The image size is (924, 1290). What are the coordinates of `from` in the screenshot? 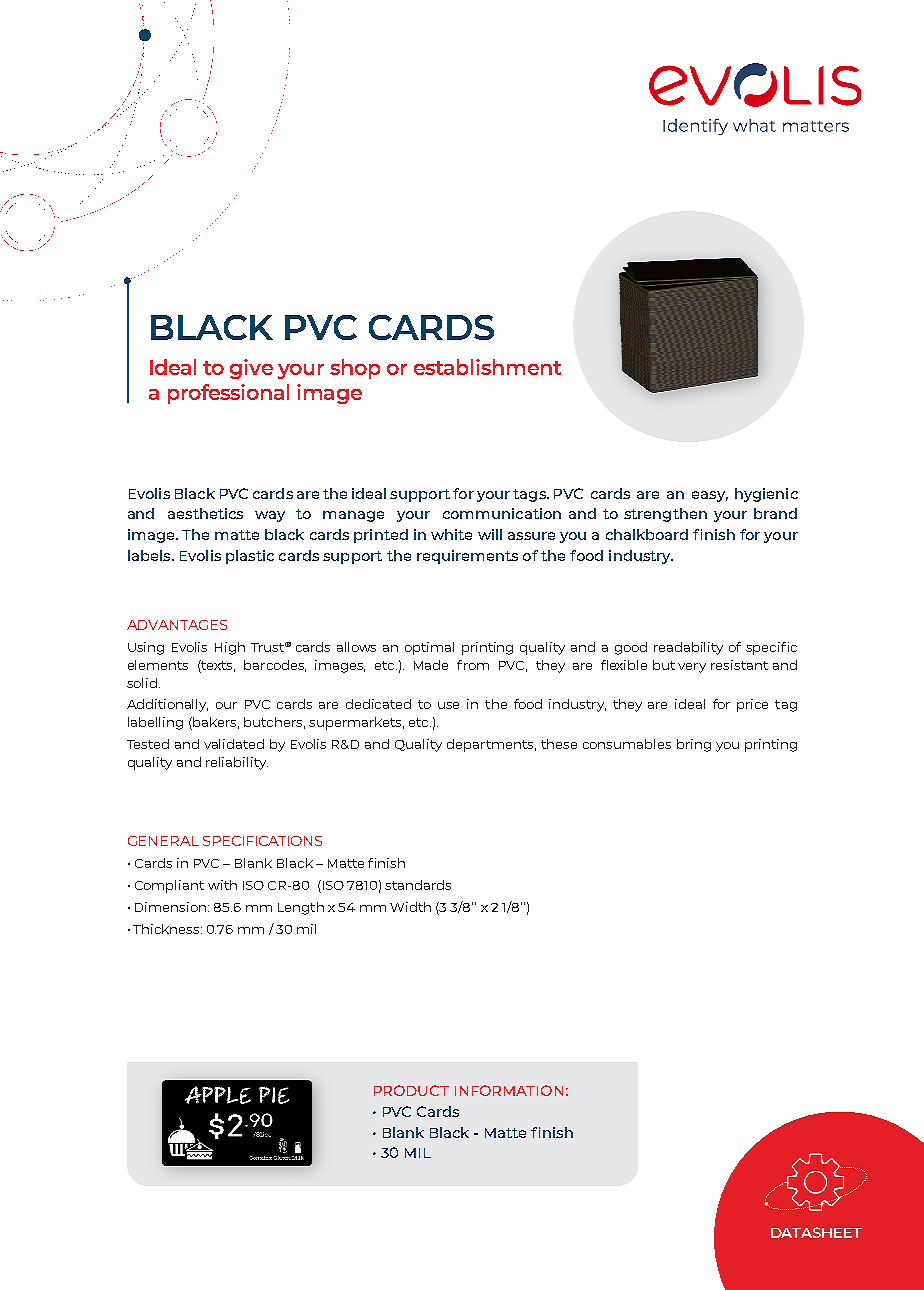 It's located at (473, 665).
